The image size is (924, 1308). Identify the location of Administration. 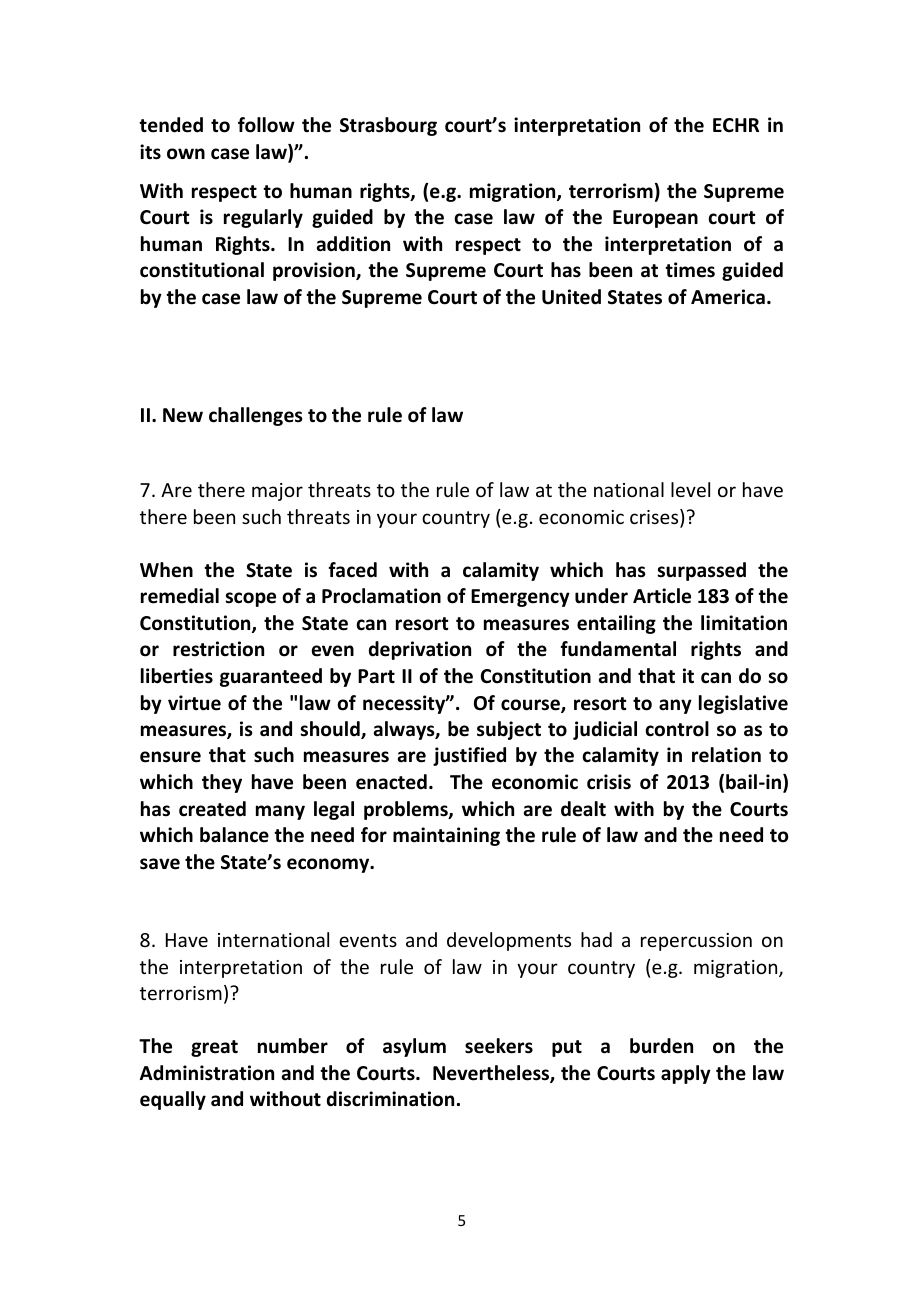
(207, 1073).
